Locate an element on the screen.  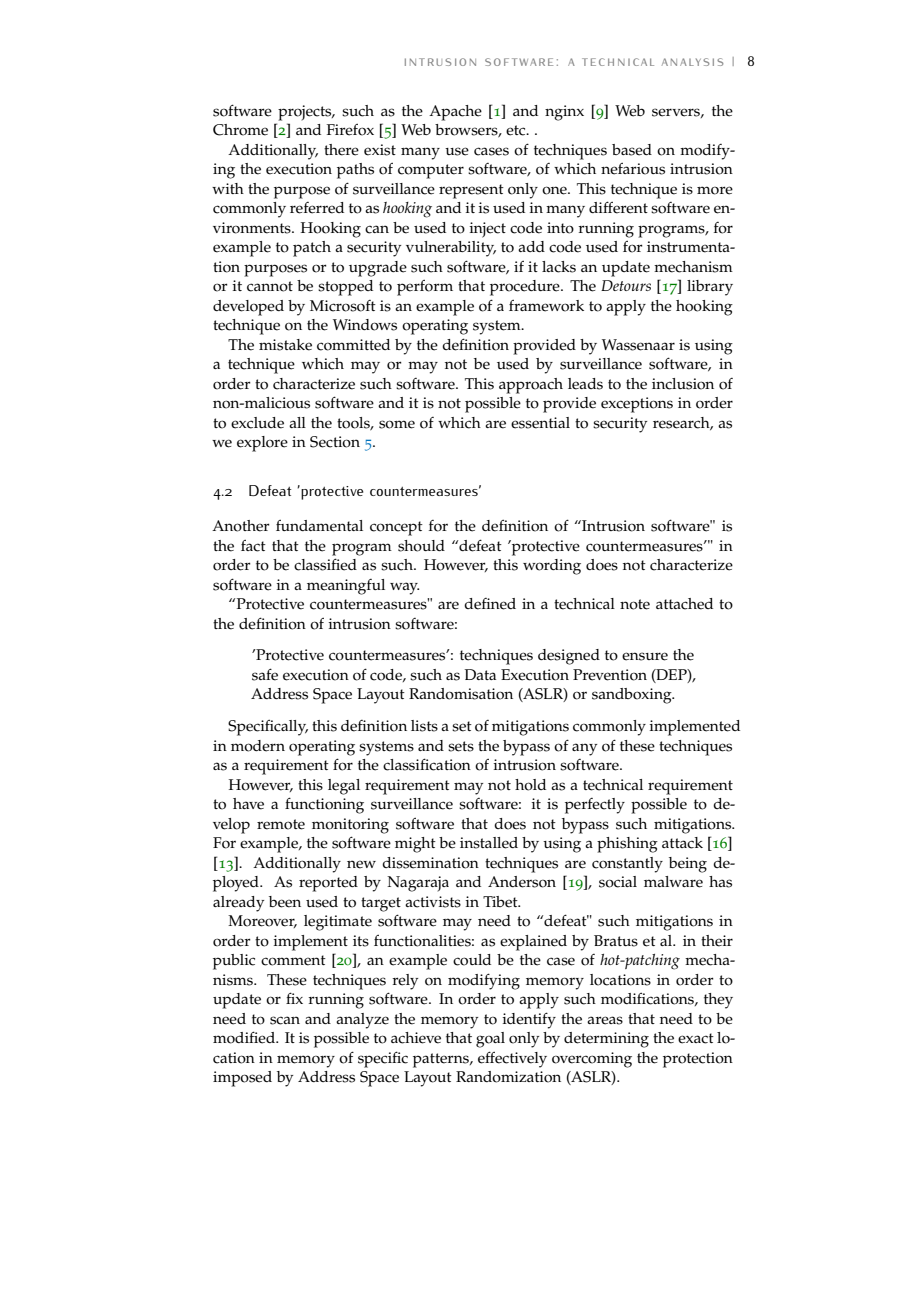
attack is located at coordinates (682, 843).
